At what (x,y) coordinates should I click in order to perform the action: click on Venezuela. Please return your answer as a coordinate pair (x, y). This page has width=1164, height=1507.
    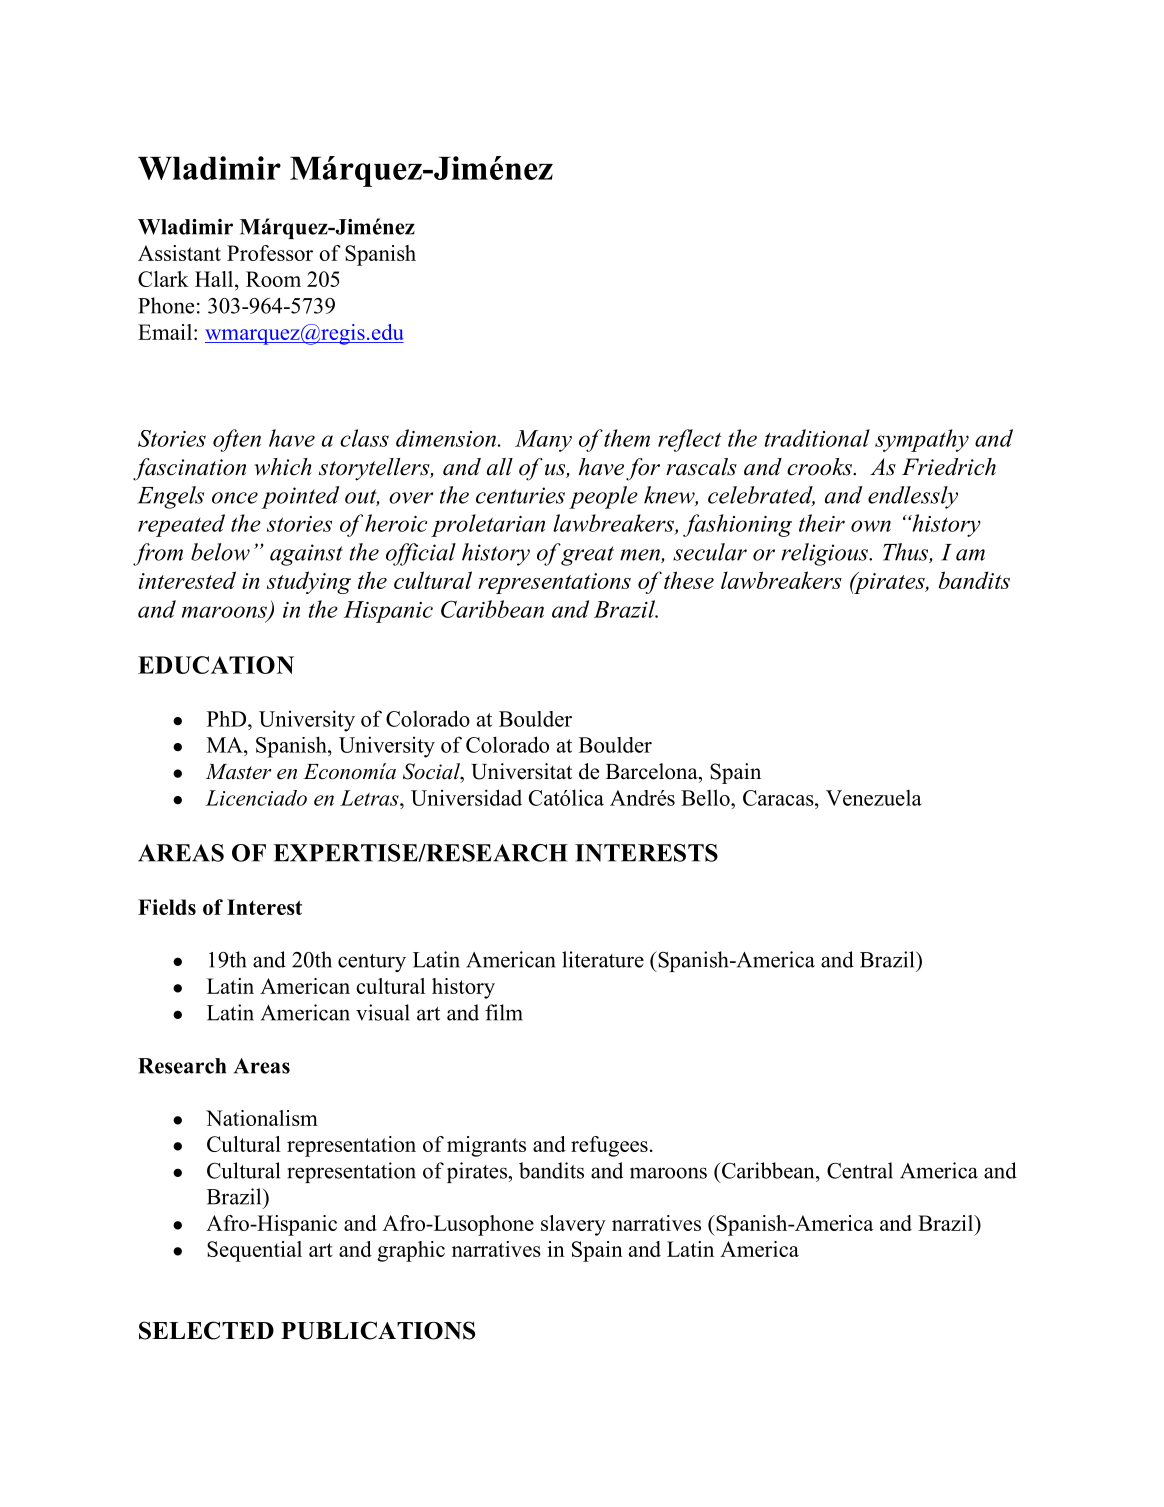
    Looking at the image, I should click on (874, 798).
